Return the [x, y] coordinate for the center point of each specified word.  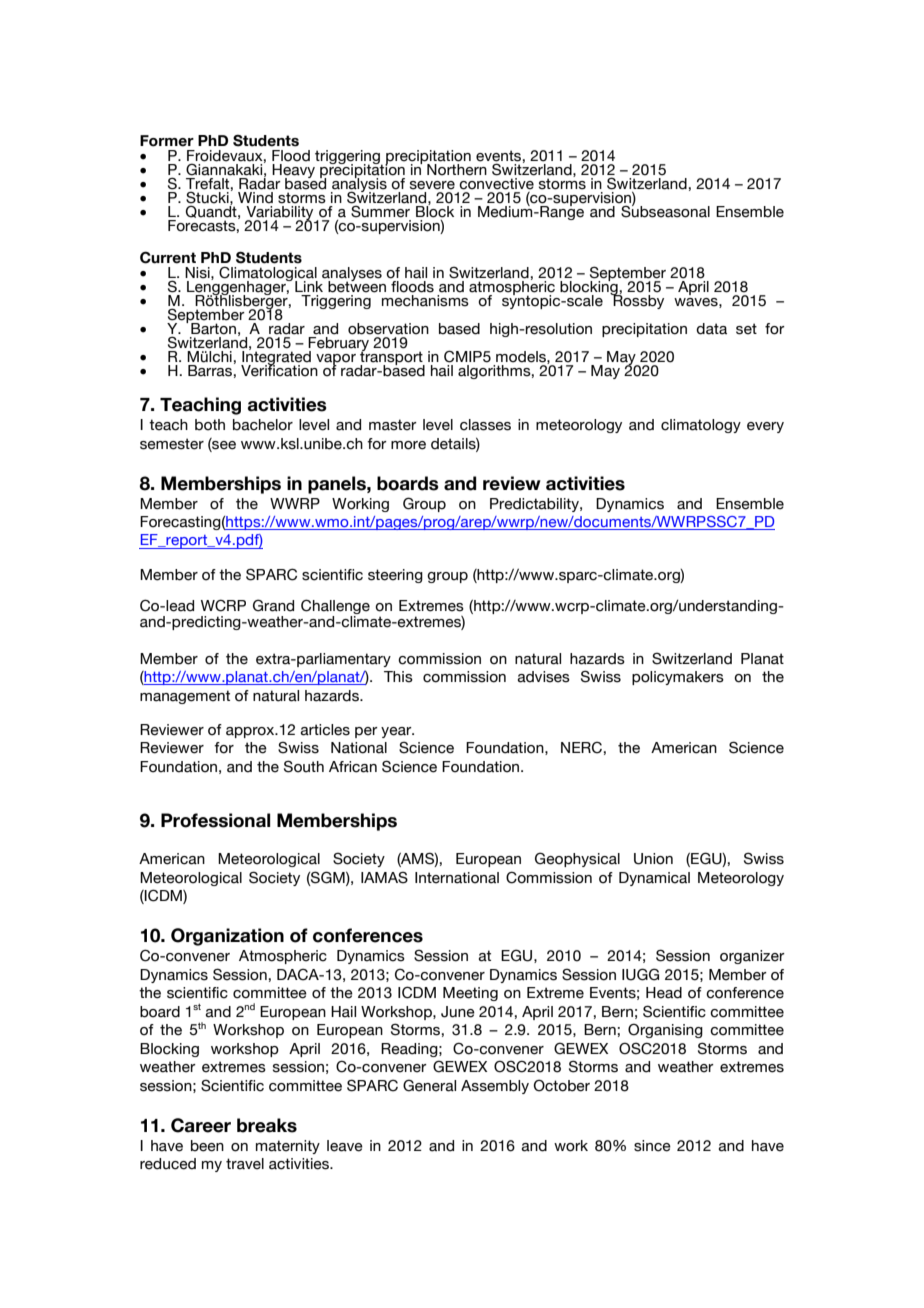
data [711, 329]
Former [167, 141]
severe [432, 185]
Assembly [495, 1087]
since [652, 1146]
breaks [267, 1125]
